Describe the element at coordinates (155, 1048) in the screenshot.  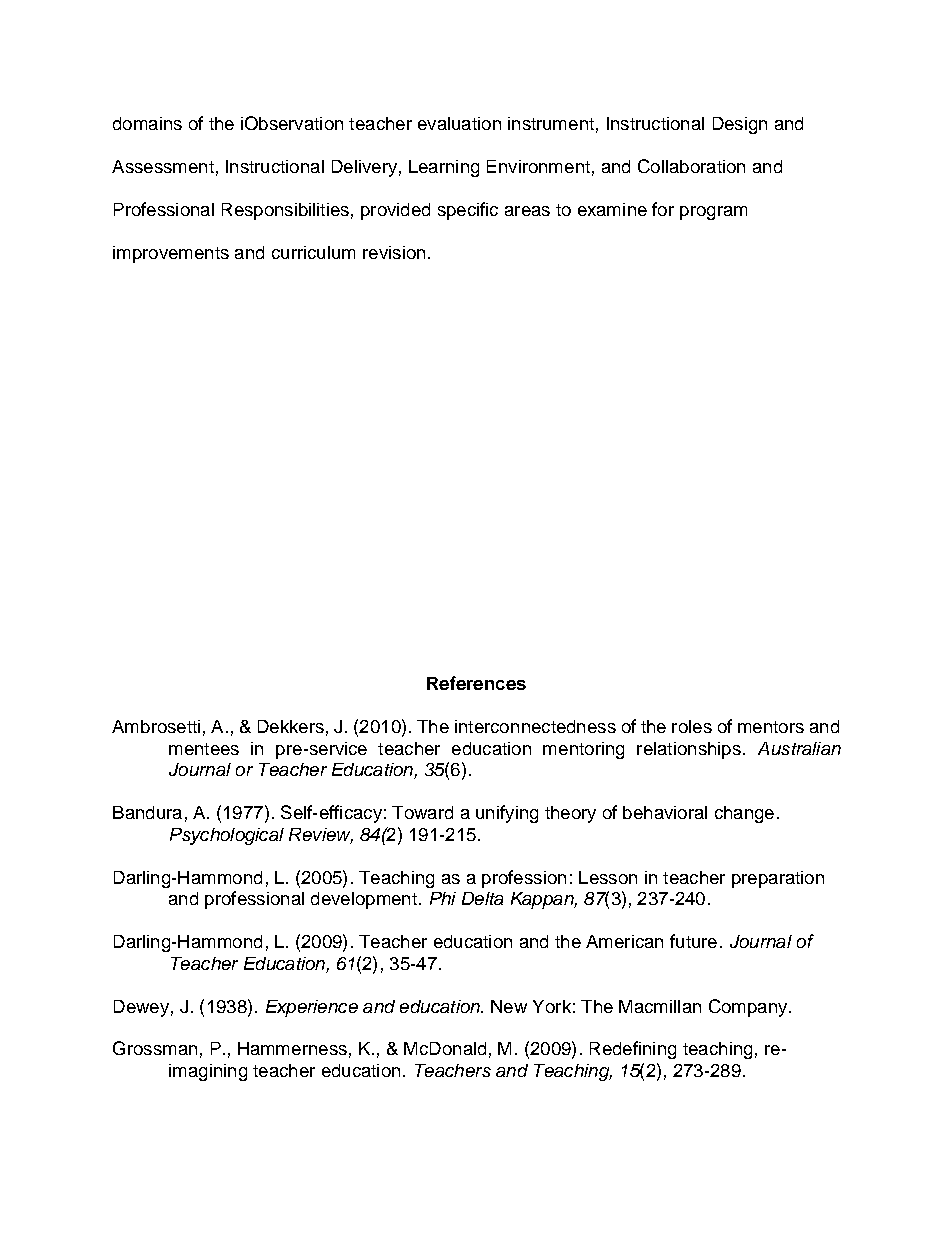
I see `Grossman` at that location.
